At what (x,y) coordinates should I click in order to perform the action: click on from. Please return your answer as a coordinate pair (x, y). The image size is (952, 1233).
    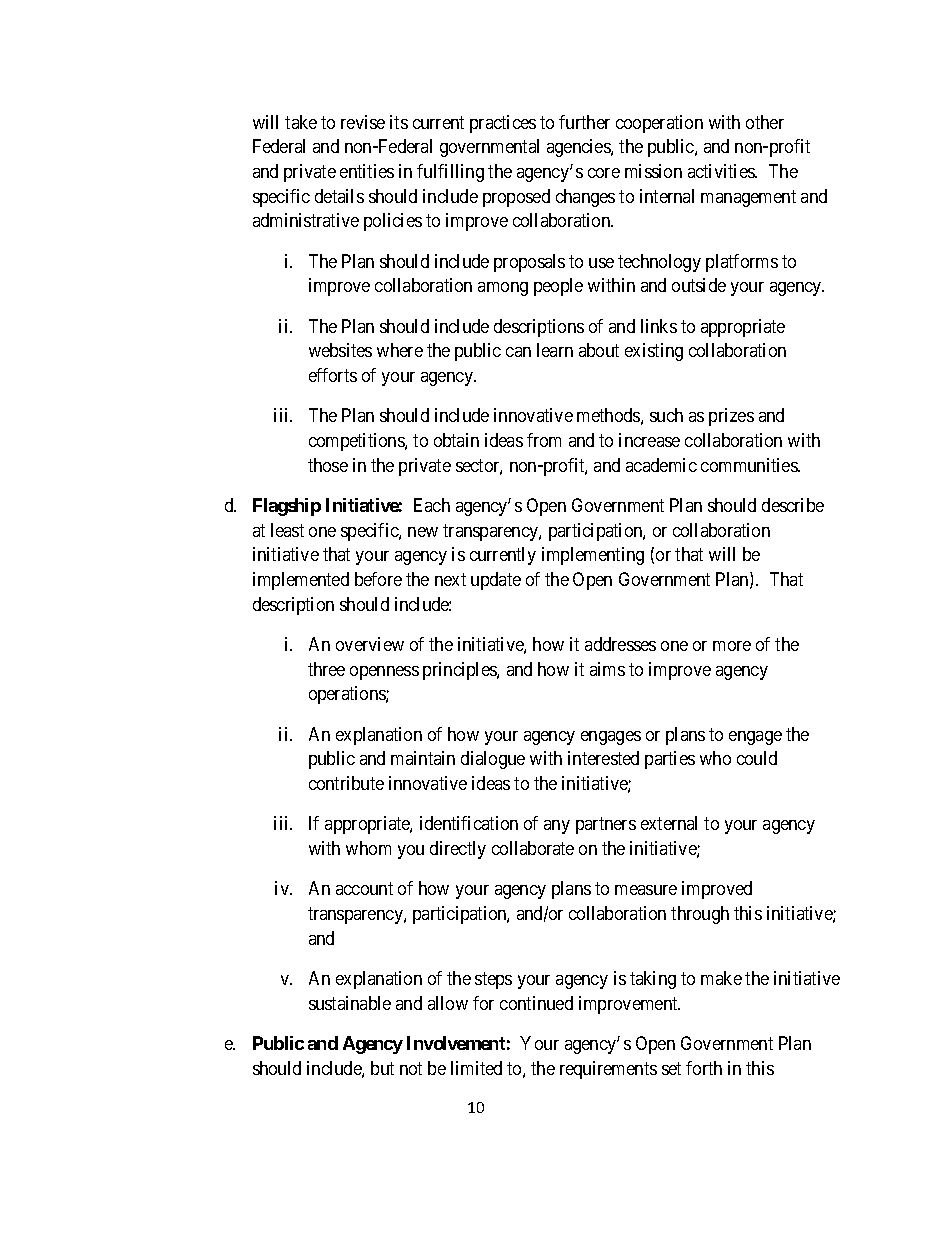
    Looking at the image, I should click on (544, 440).
